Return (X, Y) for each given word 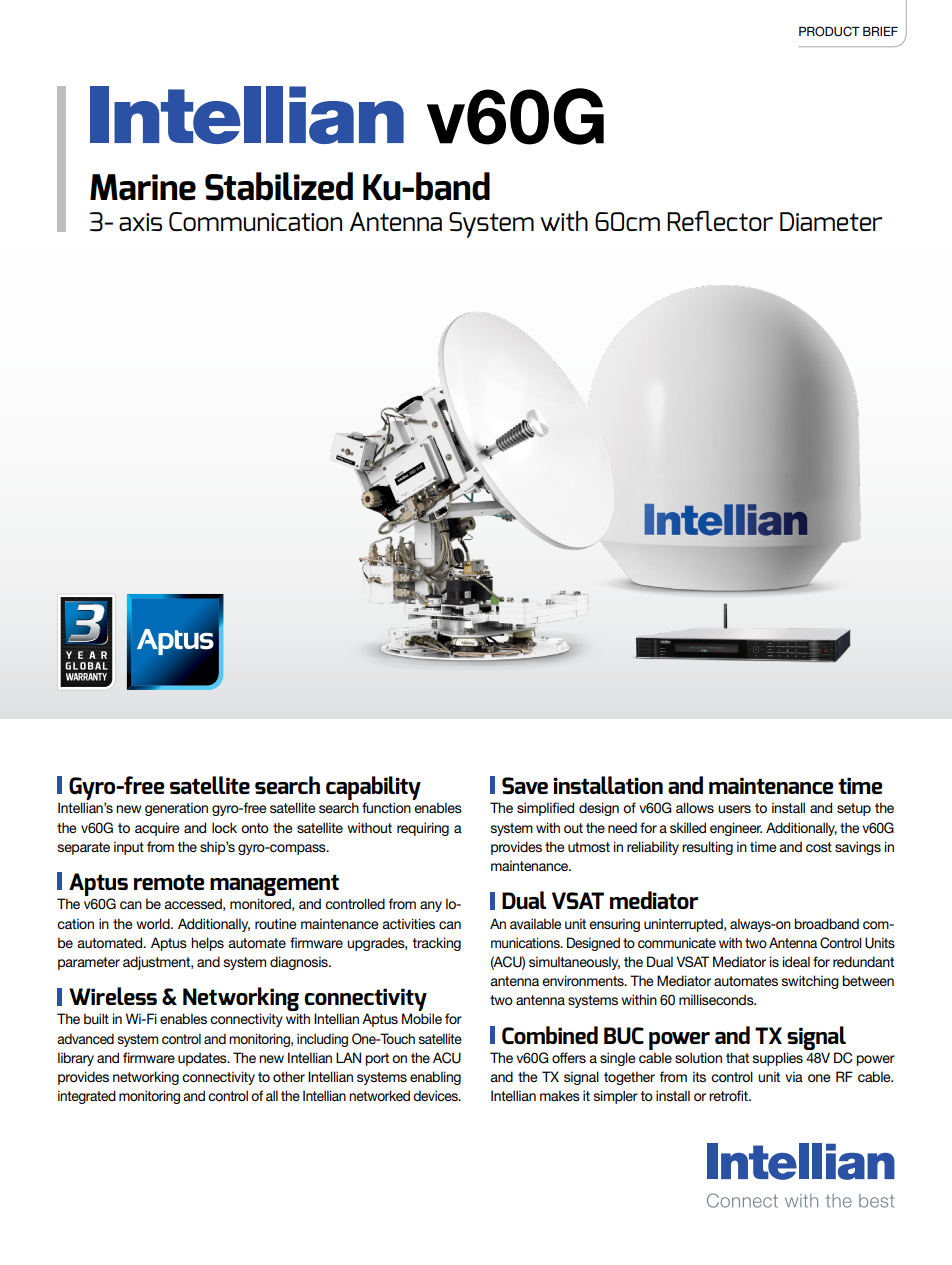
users (734, 809)
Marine (143, 187)
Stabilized (279, 186)
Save (525, 786)
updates (203, 1059)
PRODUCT (829, 31)
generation (176, 809)
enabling (435, 1078)
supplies (778, 1059)
